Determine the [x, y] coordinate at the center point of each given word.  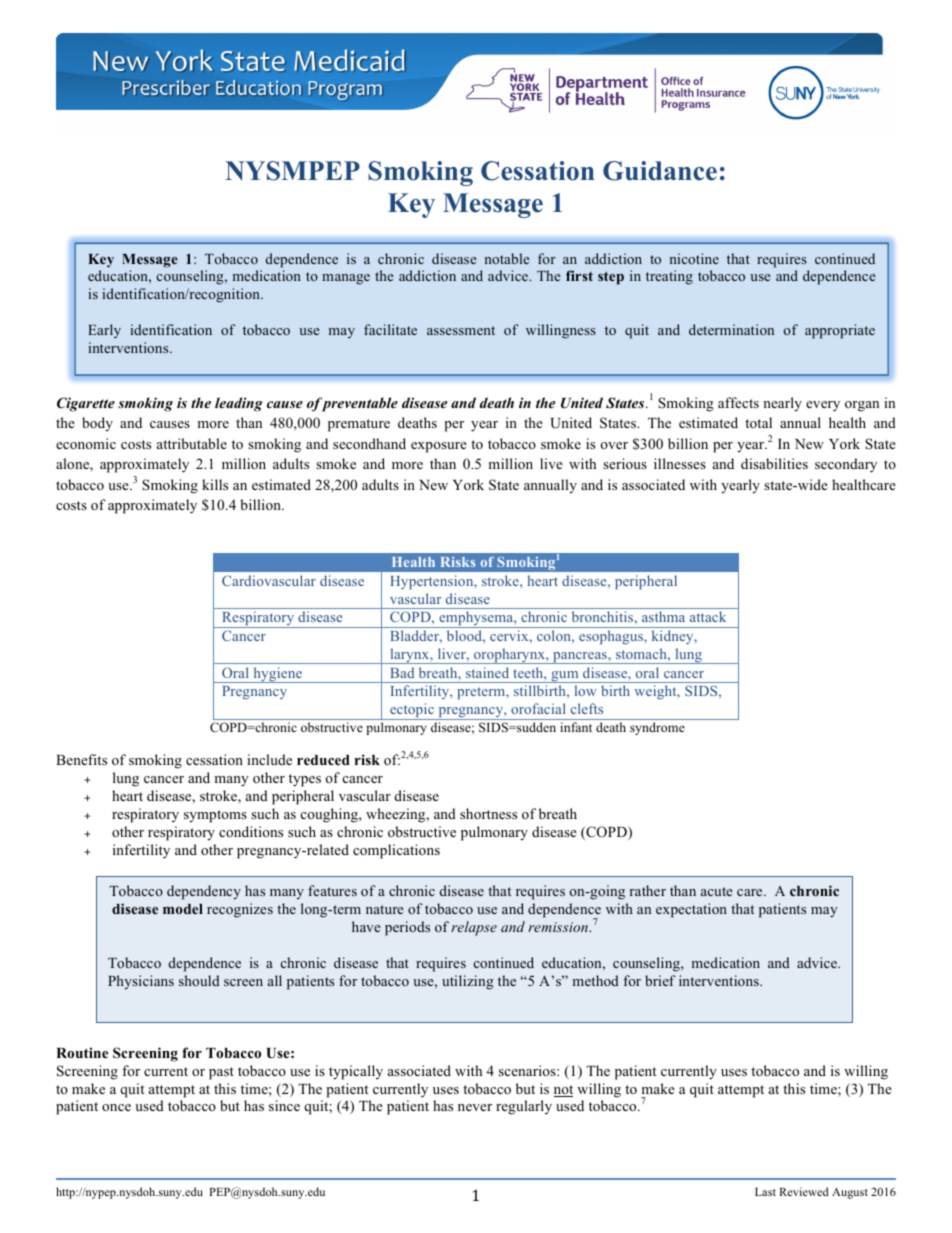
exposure [439, 447]
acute [717, 891]
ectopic [412, 711]
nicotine [694, 258]
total [758, 422]
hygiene [277, 675]
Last [765, 1192]
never [475, 1107]
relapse [474, 928]
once [116, 1107]
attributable [192, 443]
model [183, 909]
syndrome [657, 728]
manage [346, 279]
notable [507, 258]
